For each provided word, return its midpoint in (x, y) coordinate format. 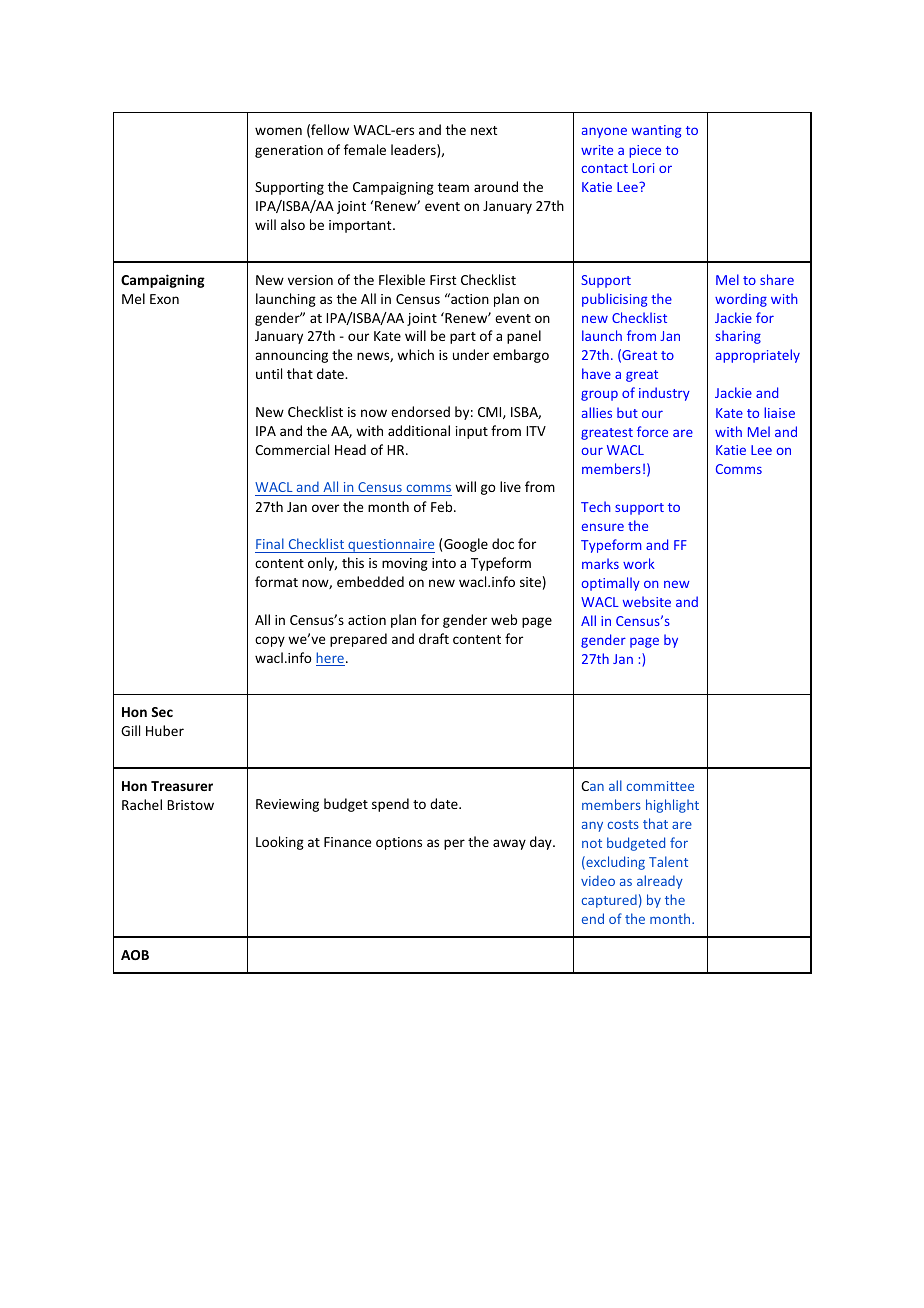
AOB (135, 955)
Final (270, 543)
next (484, 130)
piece (645, 151)
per (454, 844)
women (278, 131)
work (639, 563)
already (660, 882)
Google (466, 545)
